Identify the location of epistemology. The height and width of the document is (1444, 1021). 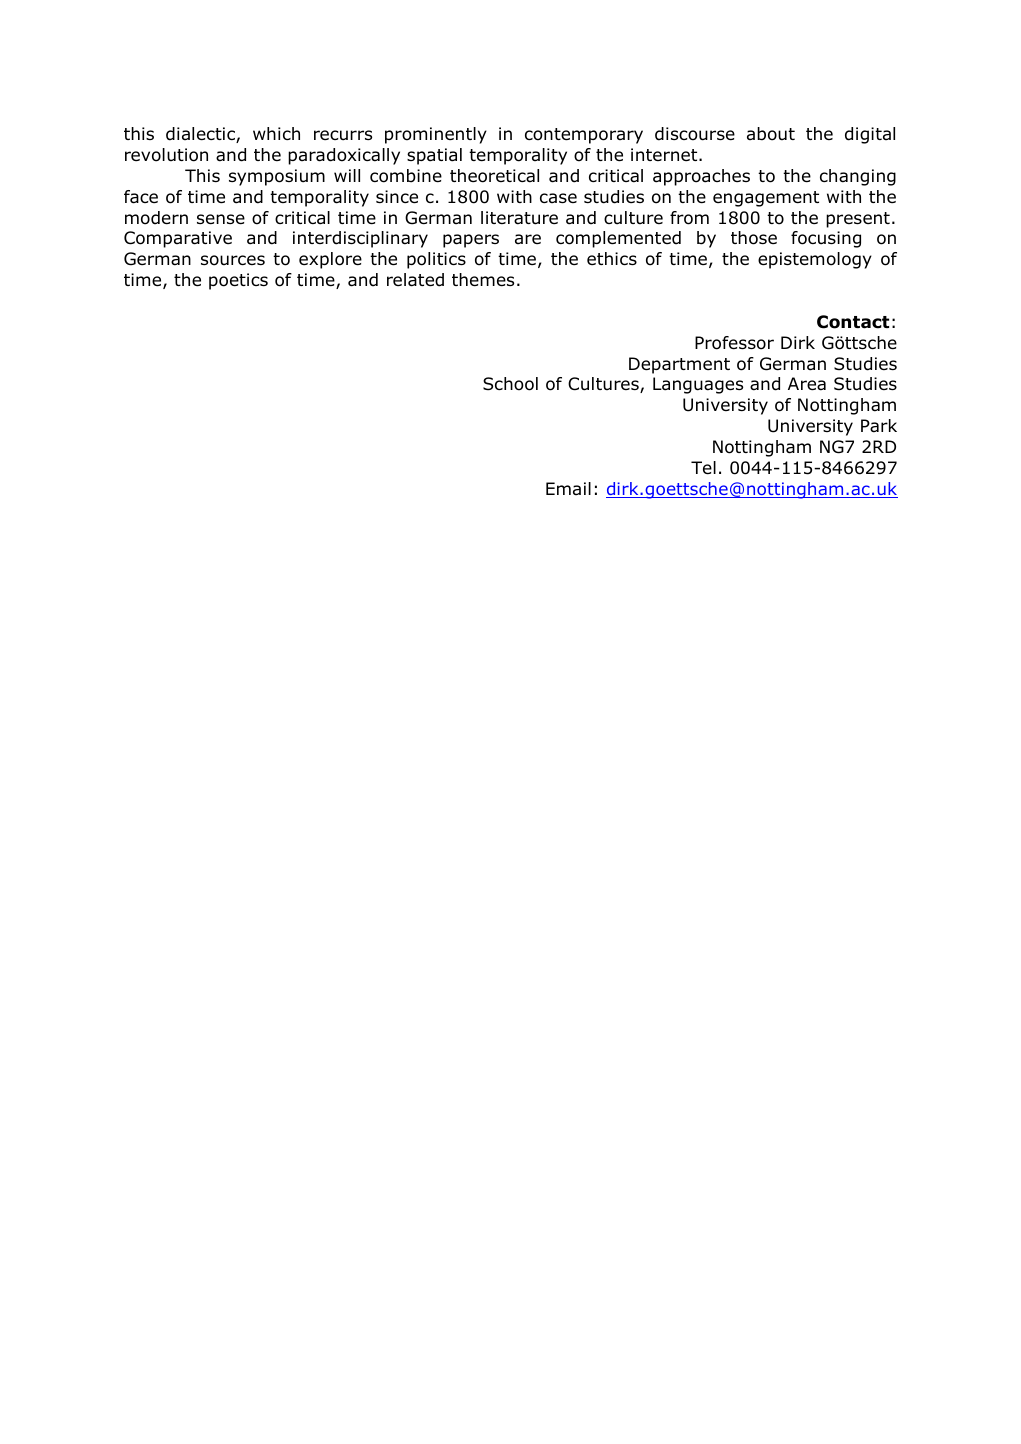
(815, 260).
